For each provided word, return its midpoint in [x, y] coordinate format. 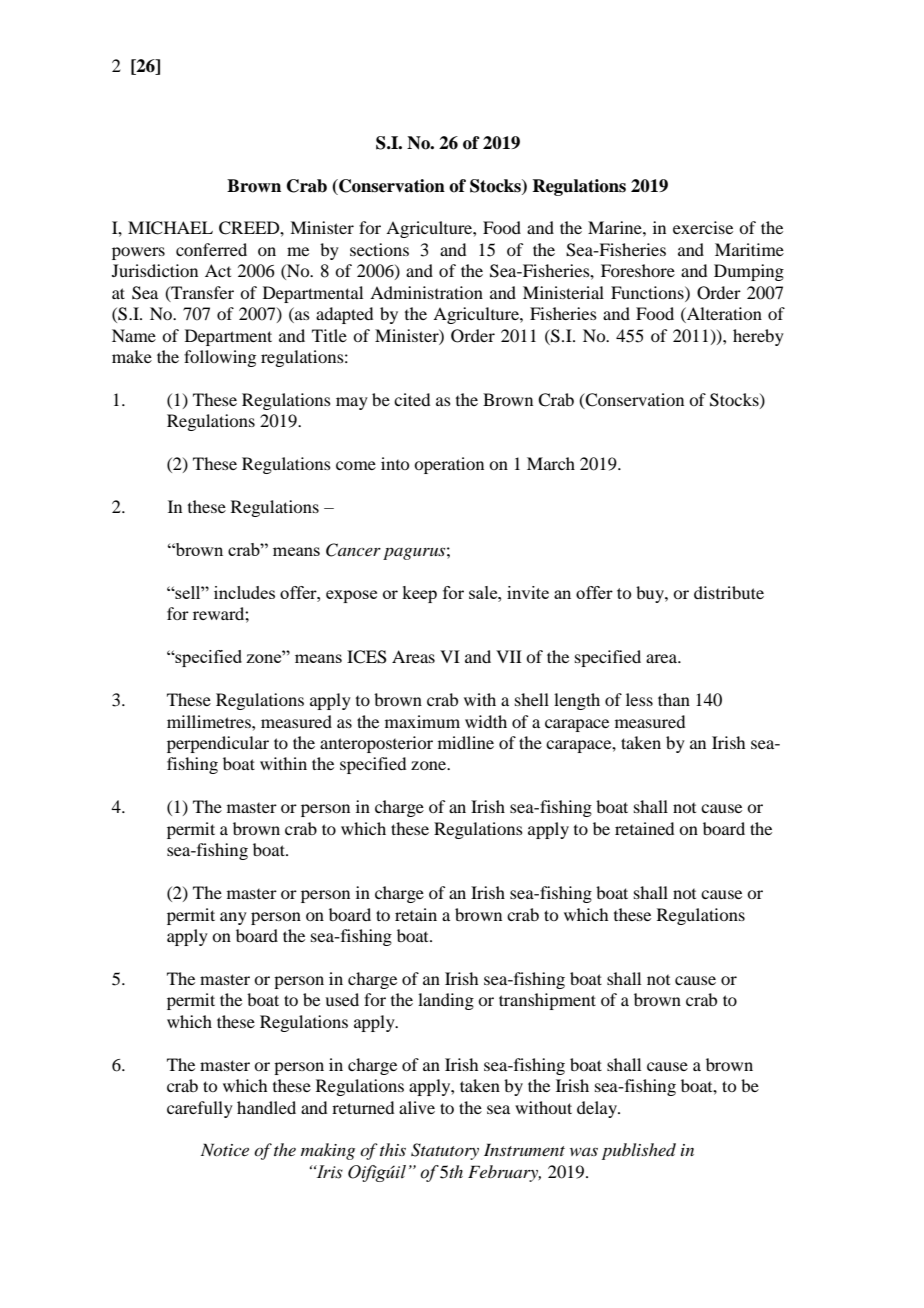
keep [419, 594]
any [233, 918]
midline [466, 742]
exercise [703, 227]
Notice [225, 1149]
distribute [729, 592]
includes [244, 592]
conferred [211, 249]
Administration [426, 292]
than [674, 699]
